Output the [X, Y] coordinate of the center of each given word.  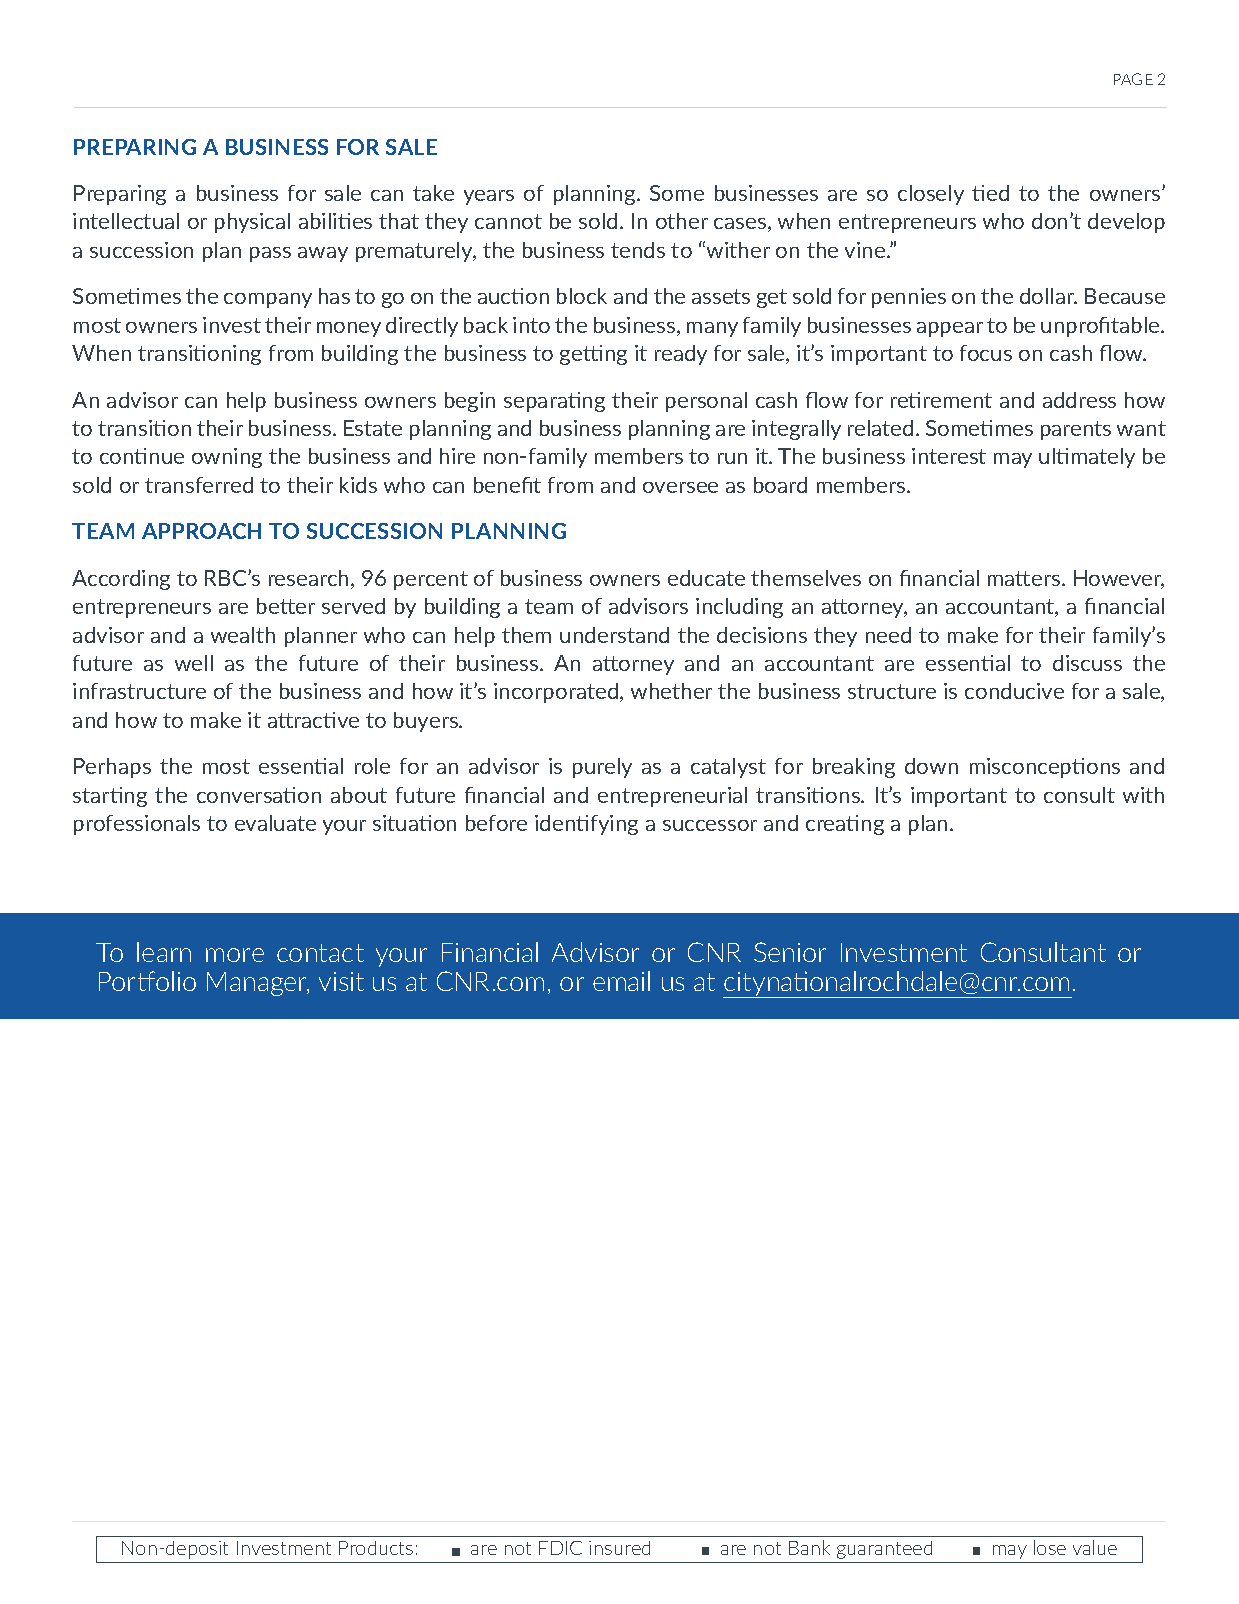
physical [252, 223]
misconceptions [1045, 768]
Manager [258, 984]
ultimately [1087, 458]
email [621, 981]
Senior [790, 952]
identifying [586, 825]
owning [227, 458]
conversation [259, 795]
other [682, 221]
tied [990, 193]
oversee [680, 487]
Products [376, 1548]
